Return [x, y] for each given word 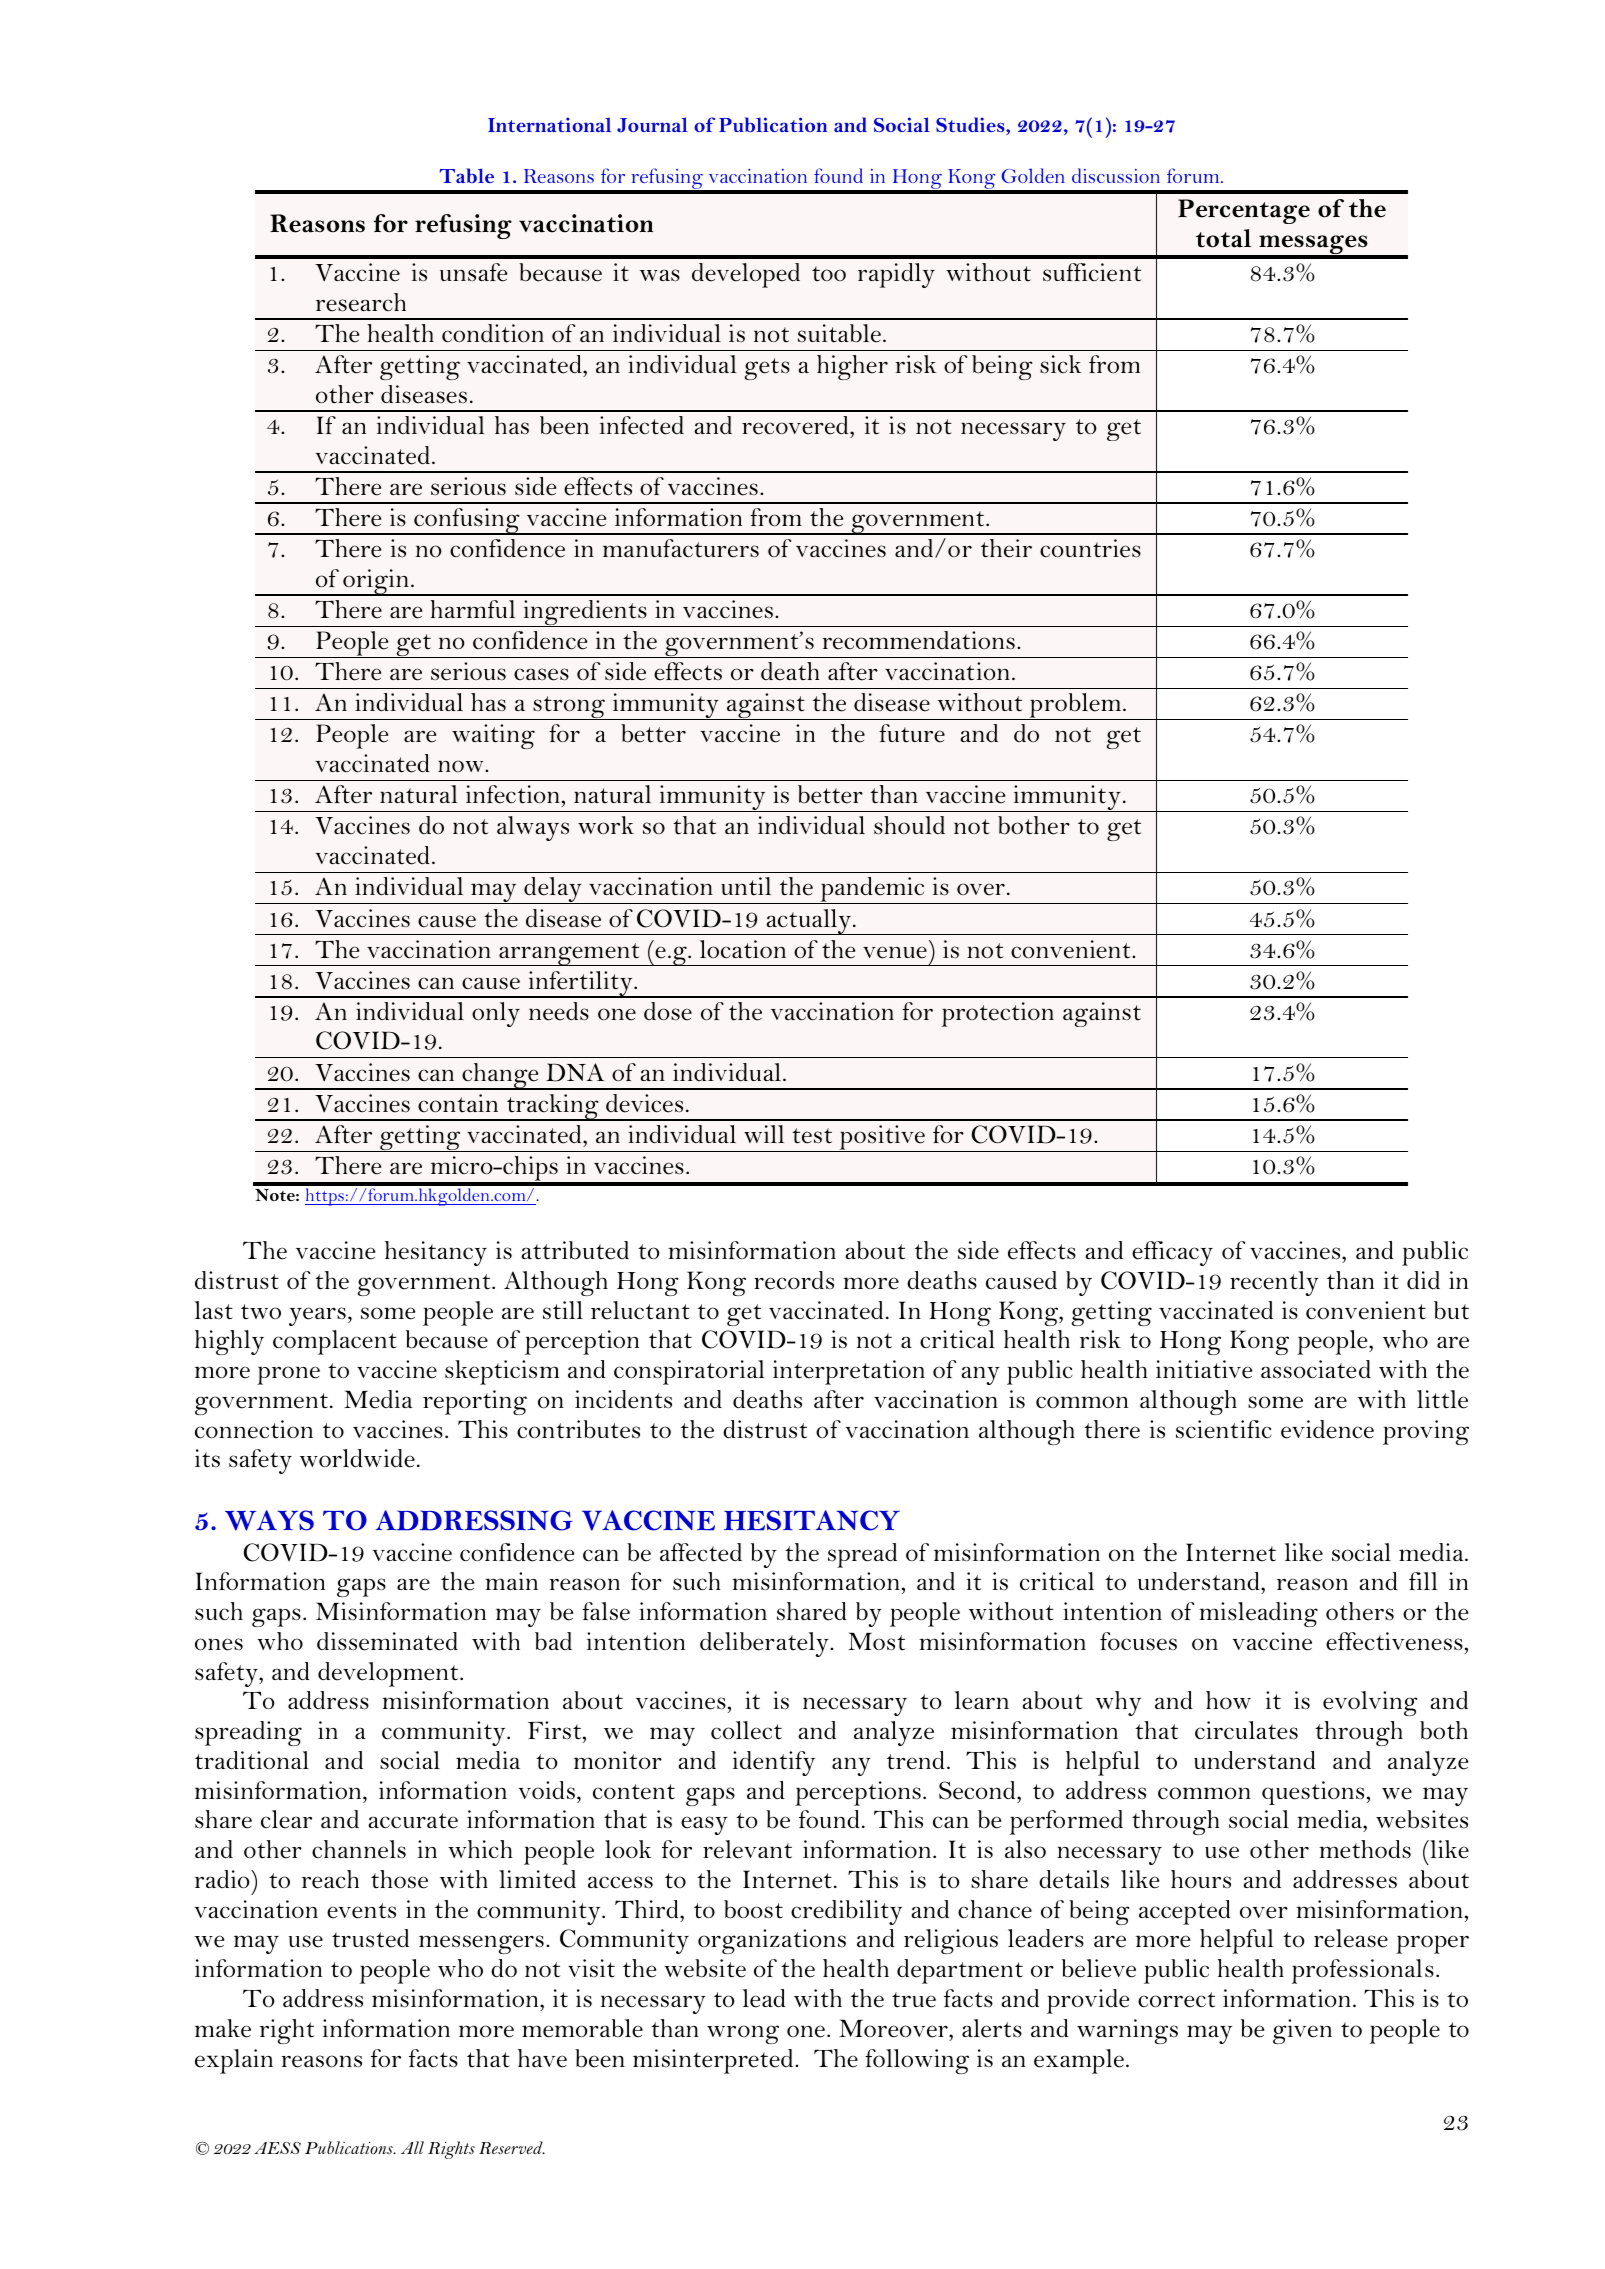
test [812, 1136]
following [917, 2061]
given [1302, 2031]
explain [234, 2061]
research [361, 302]
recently [1274, 1283]
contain [458, 1103]
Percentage [1244, 211]
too [829, 273]
